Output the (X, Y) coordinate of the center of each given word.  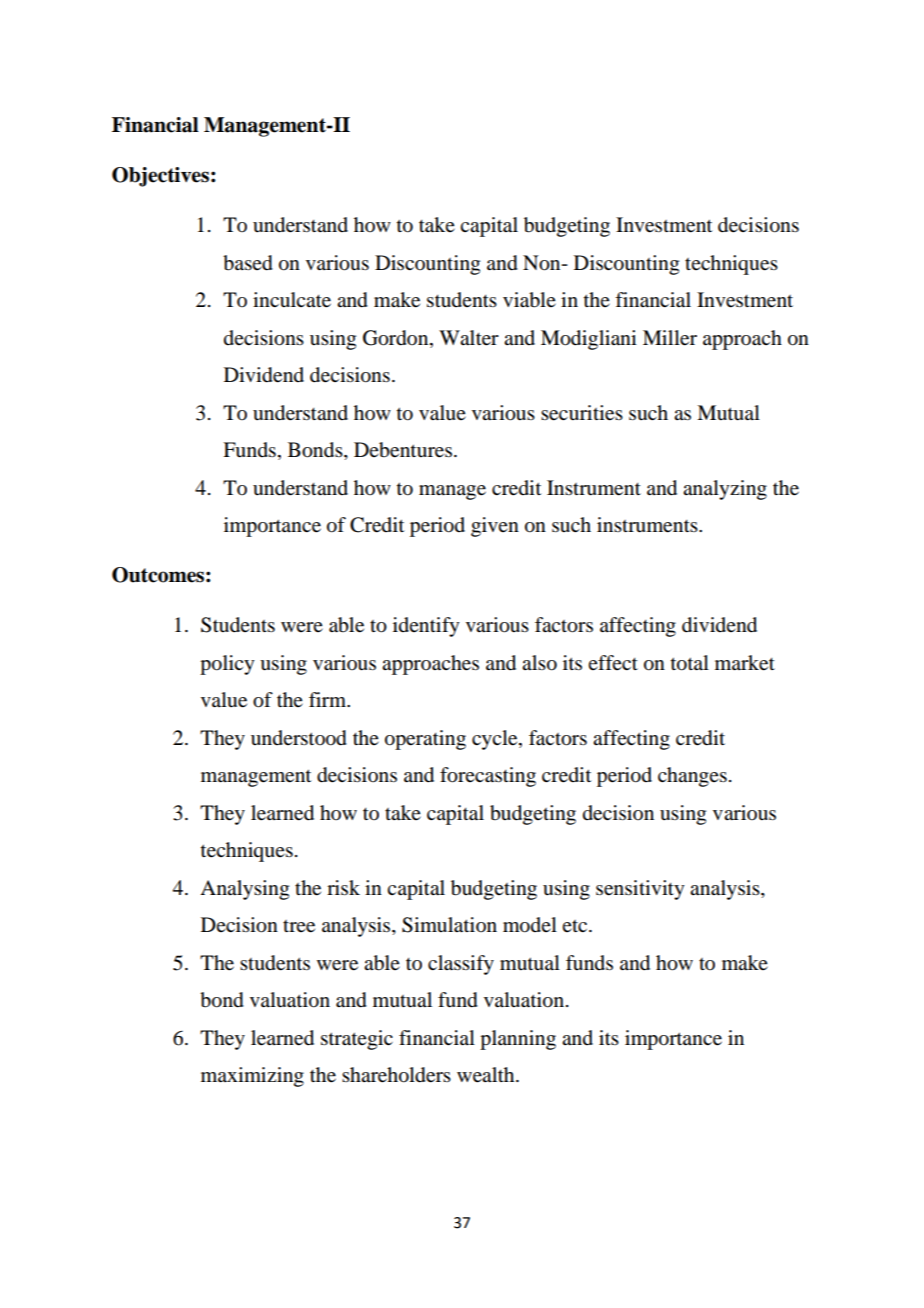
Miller (670, 338)
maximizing (252, 1077)
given (495, 527)
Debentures (403, 450)
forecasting (488, 777)
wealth (487, 1075)
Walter (469, 338)
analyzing (725, 490)
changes (692, 777)
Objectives (160, 177)
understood (299, 738)
